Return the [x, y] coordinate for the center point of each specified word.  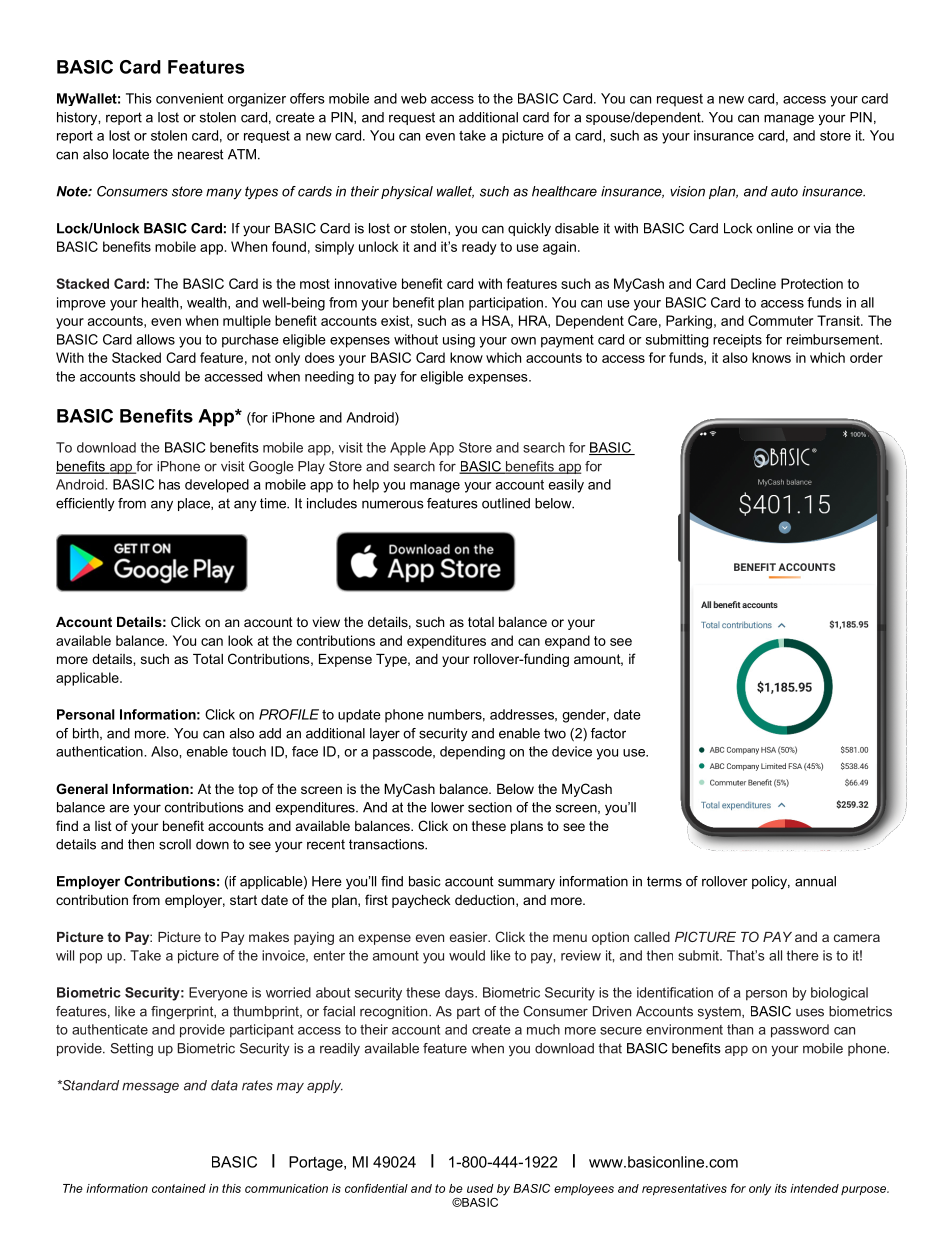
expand [567, 642]
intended [814, 1188]
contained [179, 1188]
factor [608, 733]
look [240, 640]
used [480, 1188]
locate [131, 154]
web [414, 98]
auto [784, 191]
